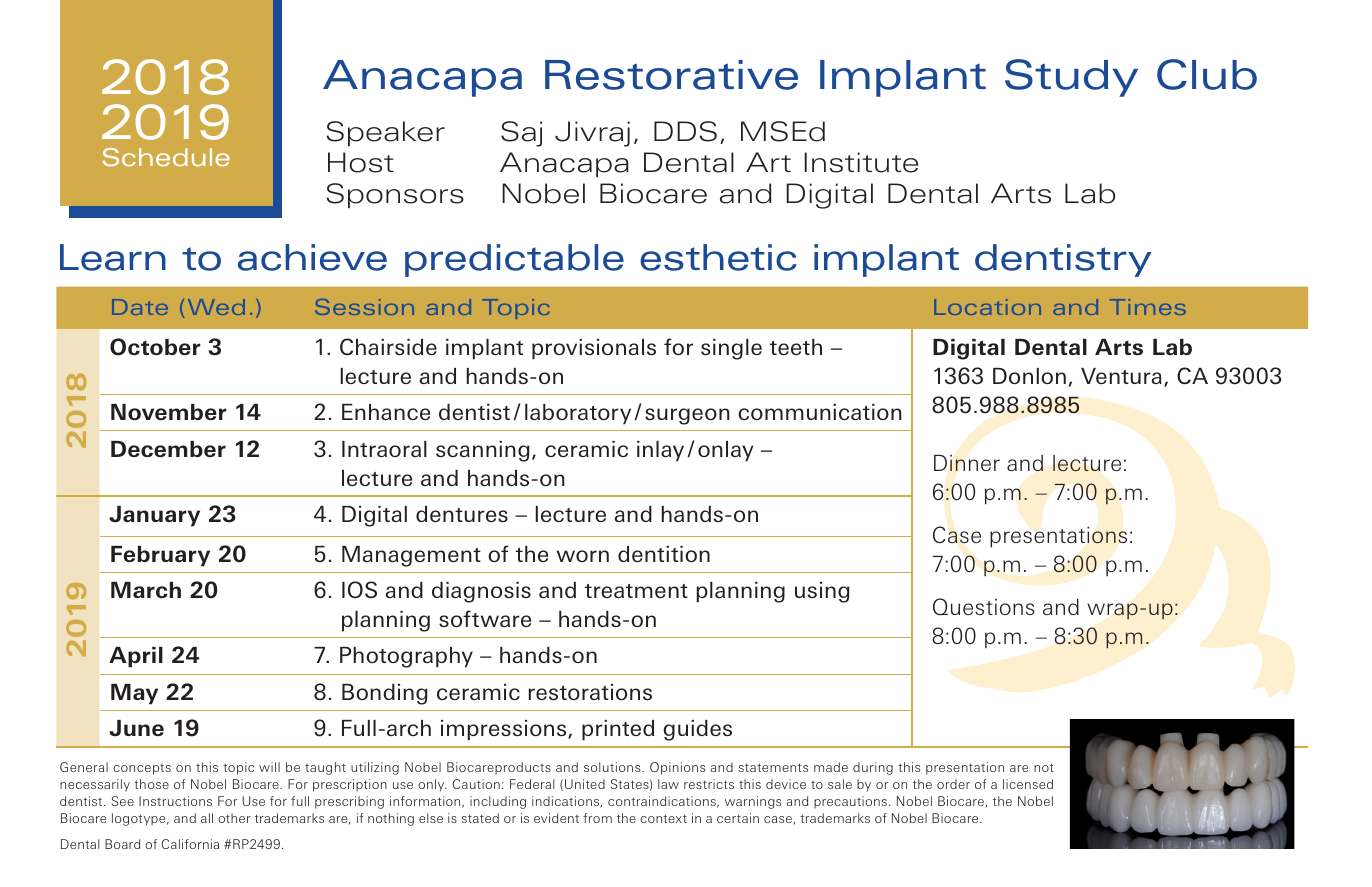  I want to click on inlay, so click(660, 451).
